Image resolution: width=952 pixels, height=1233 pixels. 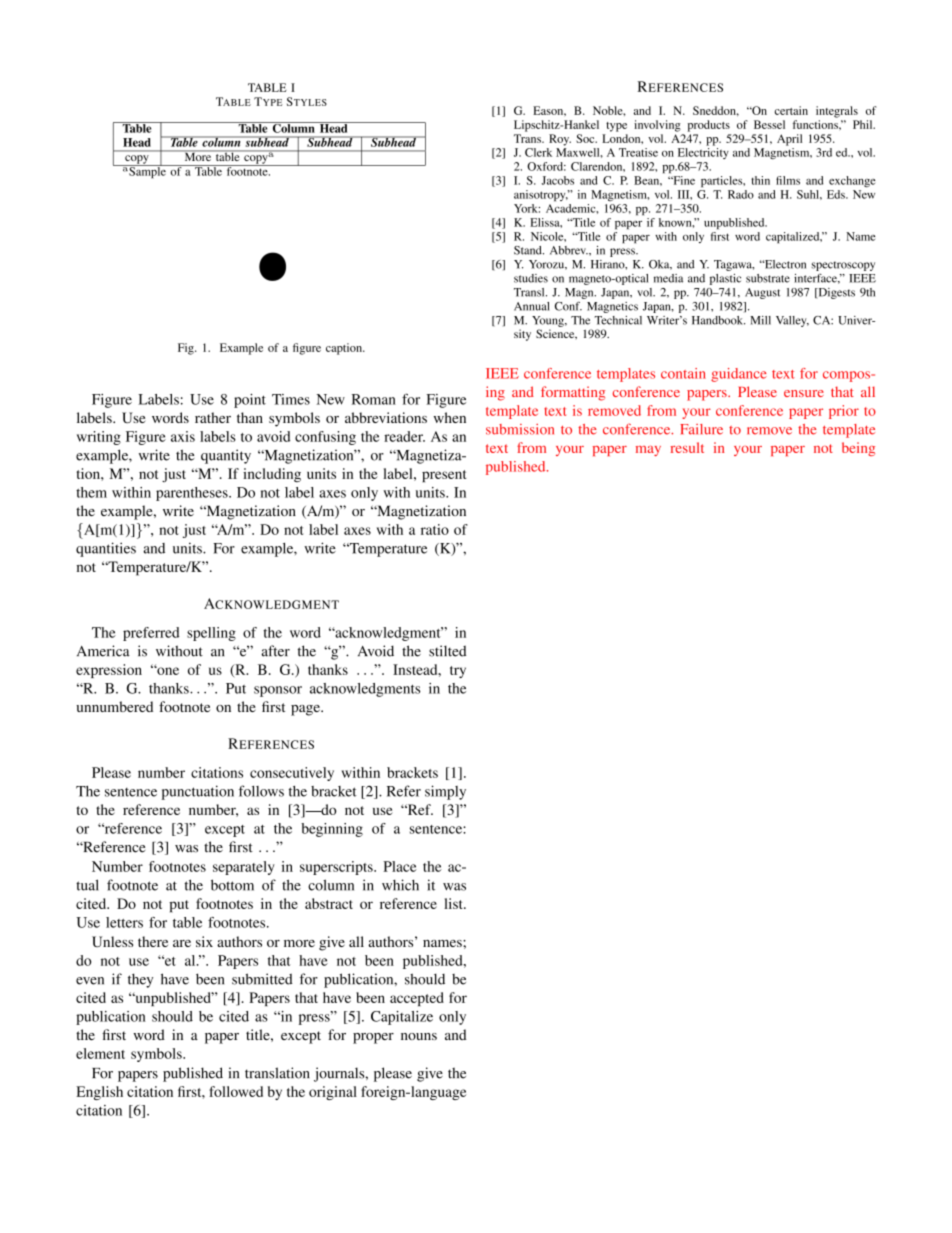 I want to click on result, so click(x=687, y=447).
